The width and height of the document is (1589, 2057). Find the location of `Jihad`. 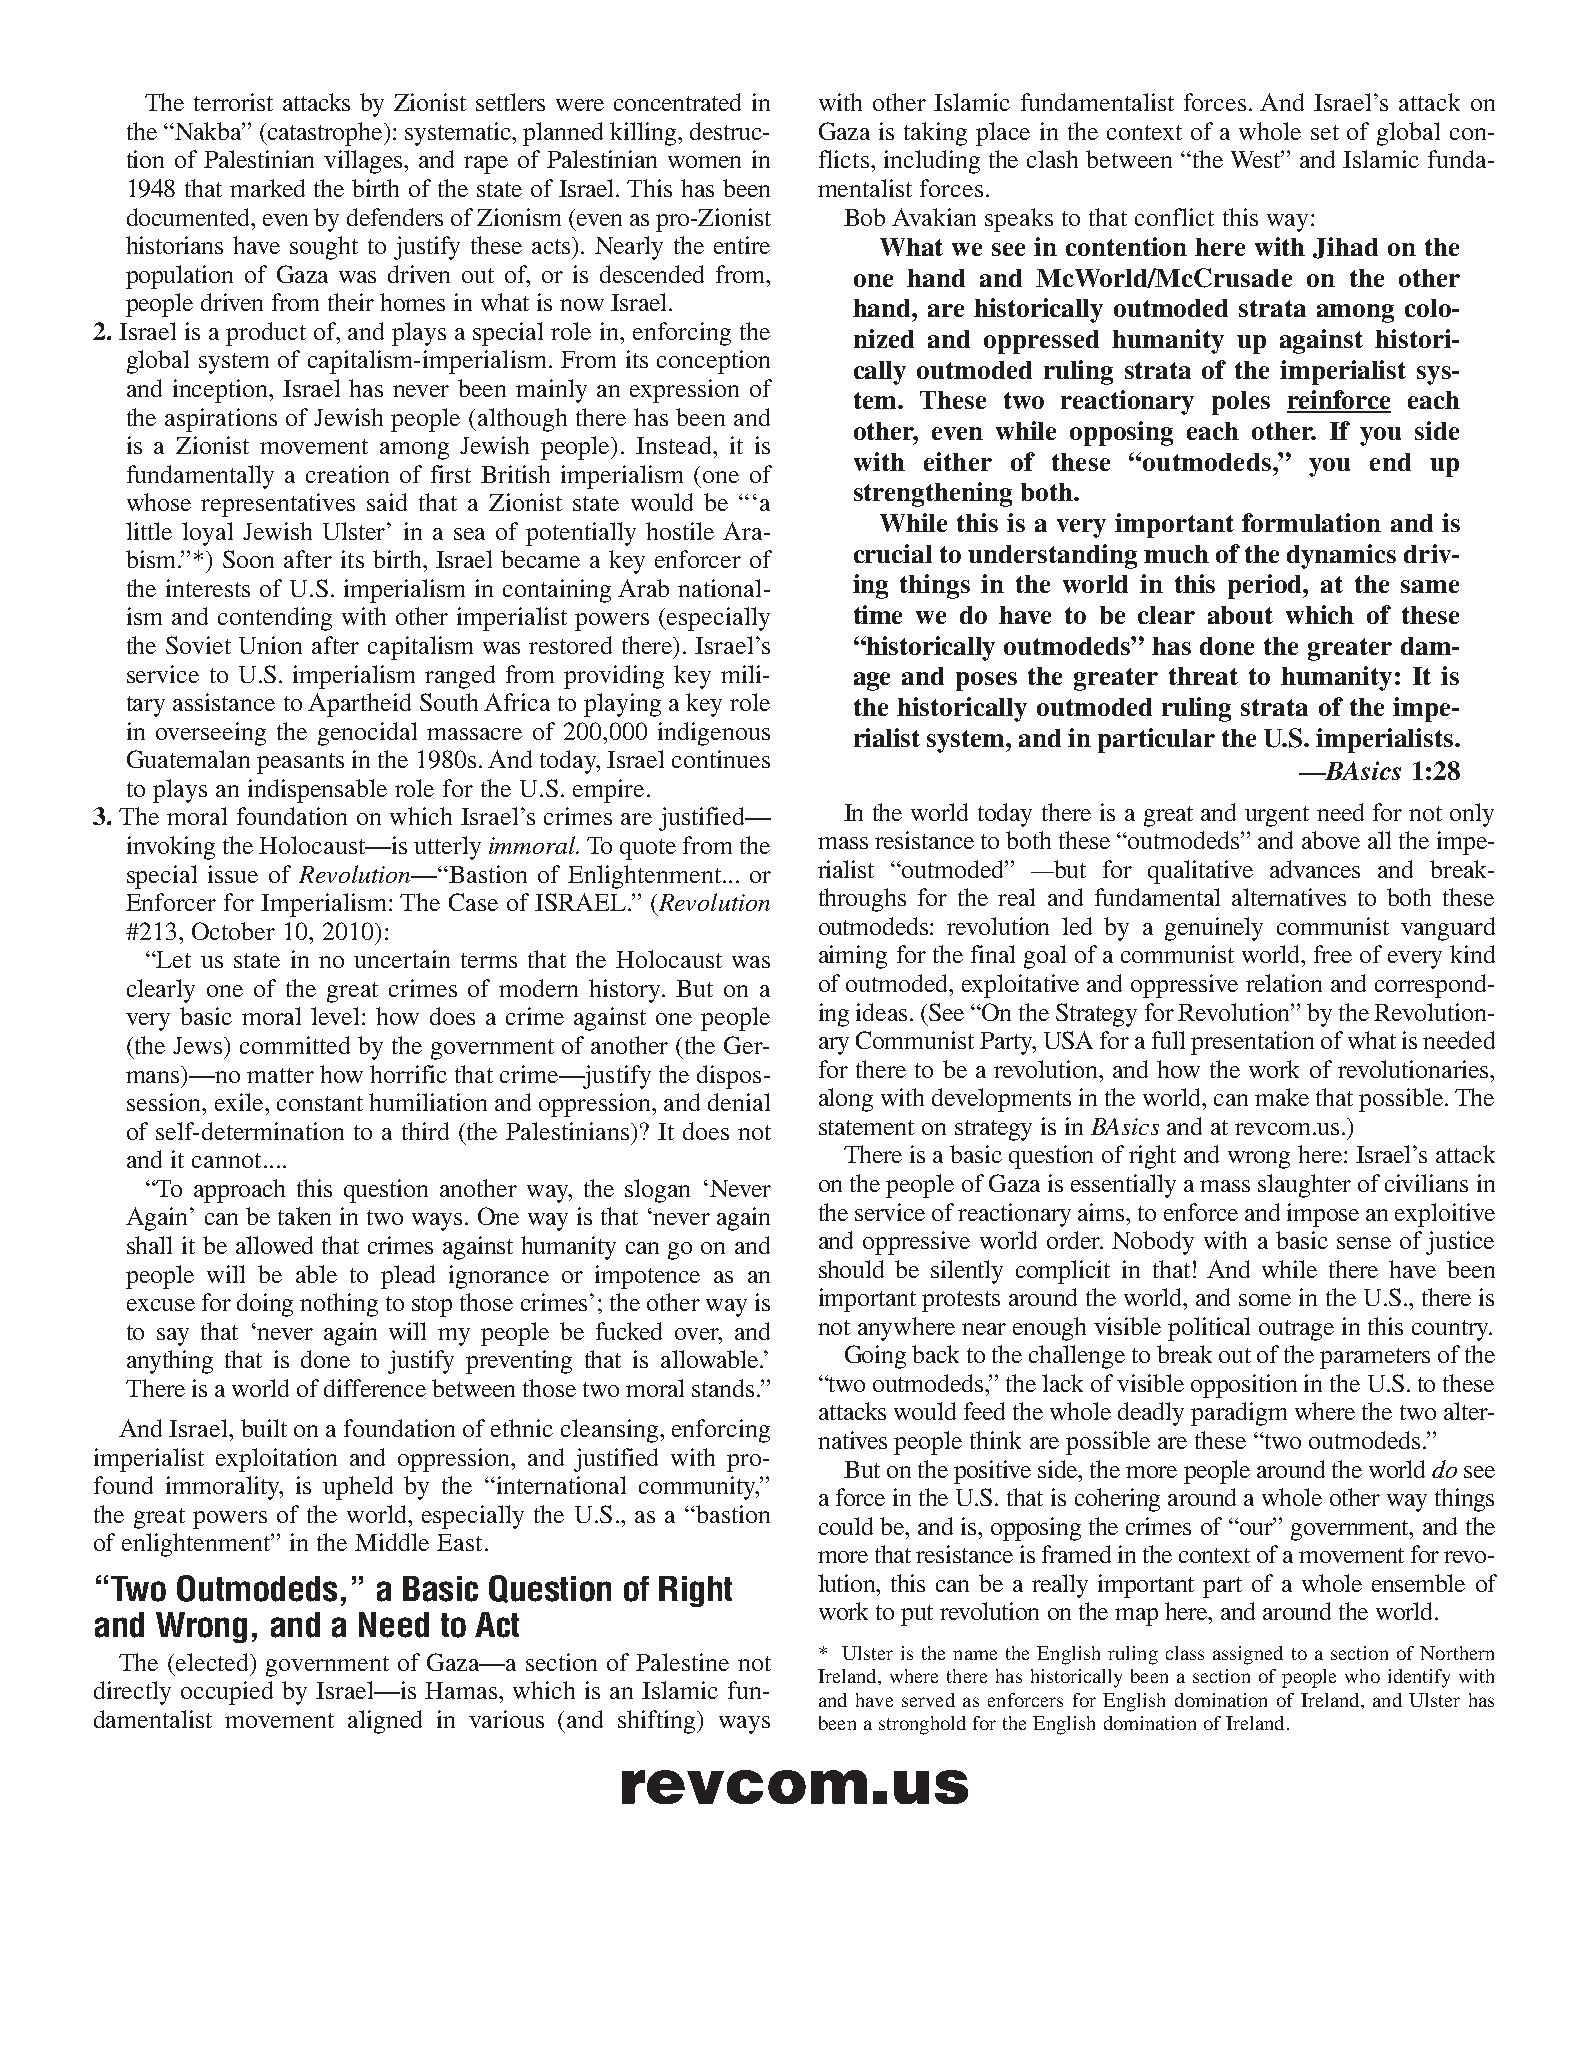

Jihad is located at coordinates (1345, 248).
